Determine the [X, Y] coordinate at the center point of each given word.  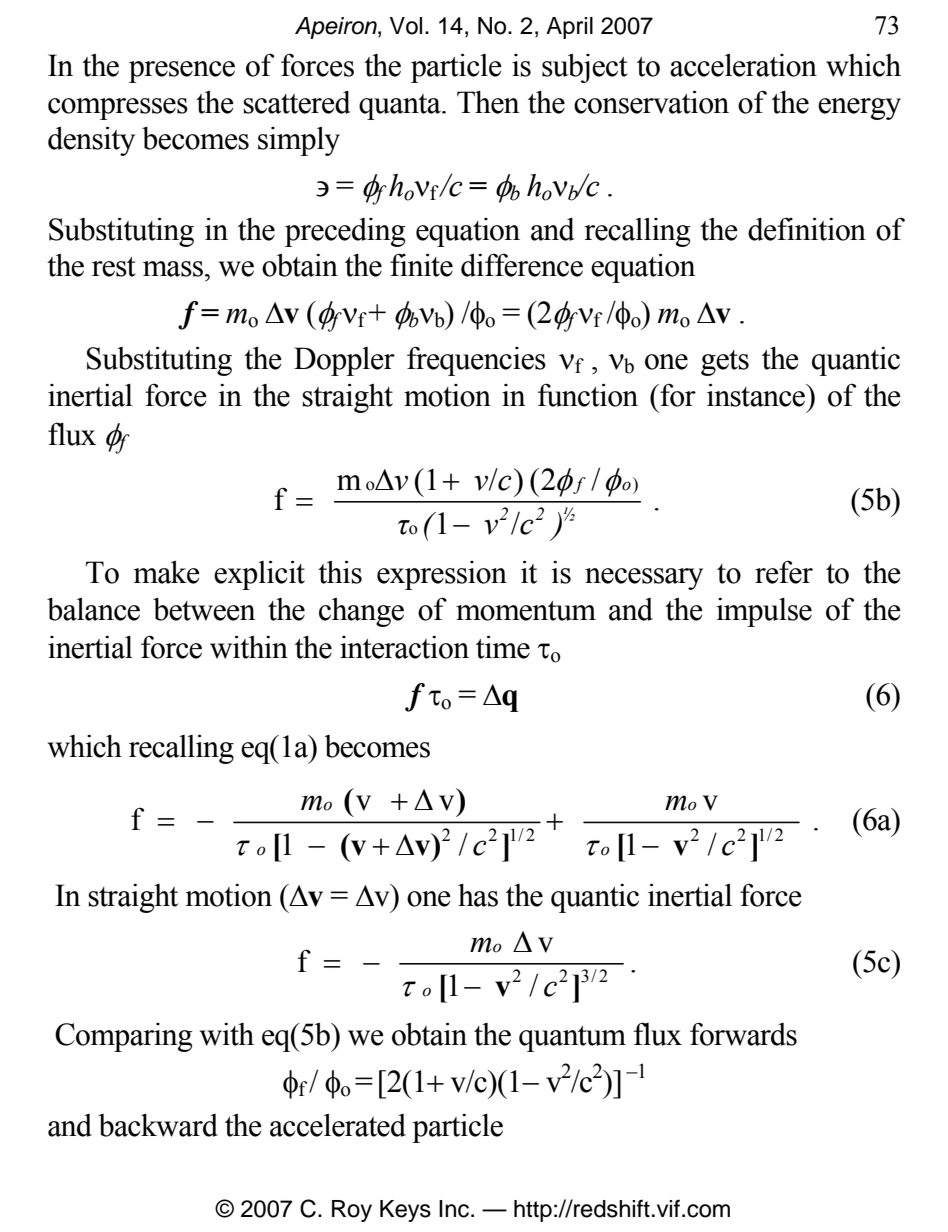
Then [488, 102]
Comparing [124, 1037]
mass [174, 269]
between [204, 609]
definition [807, 229]
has [478, 895]
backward [158, 1125]
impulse [764, 612]
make [167, 572]
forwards [743, 1034]
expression [442, 575]
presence [182, 72]
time [503, 647]
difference [522, 265]
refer [784, 572]
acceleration [743, 65]
